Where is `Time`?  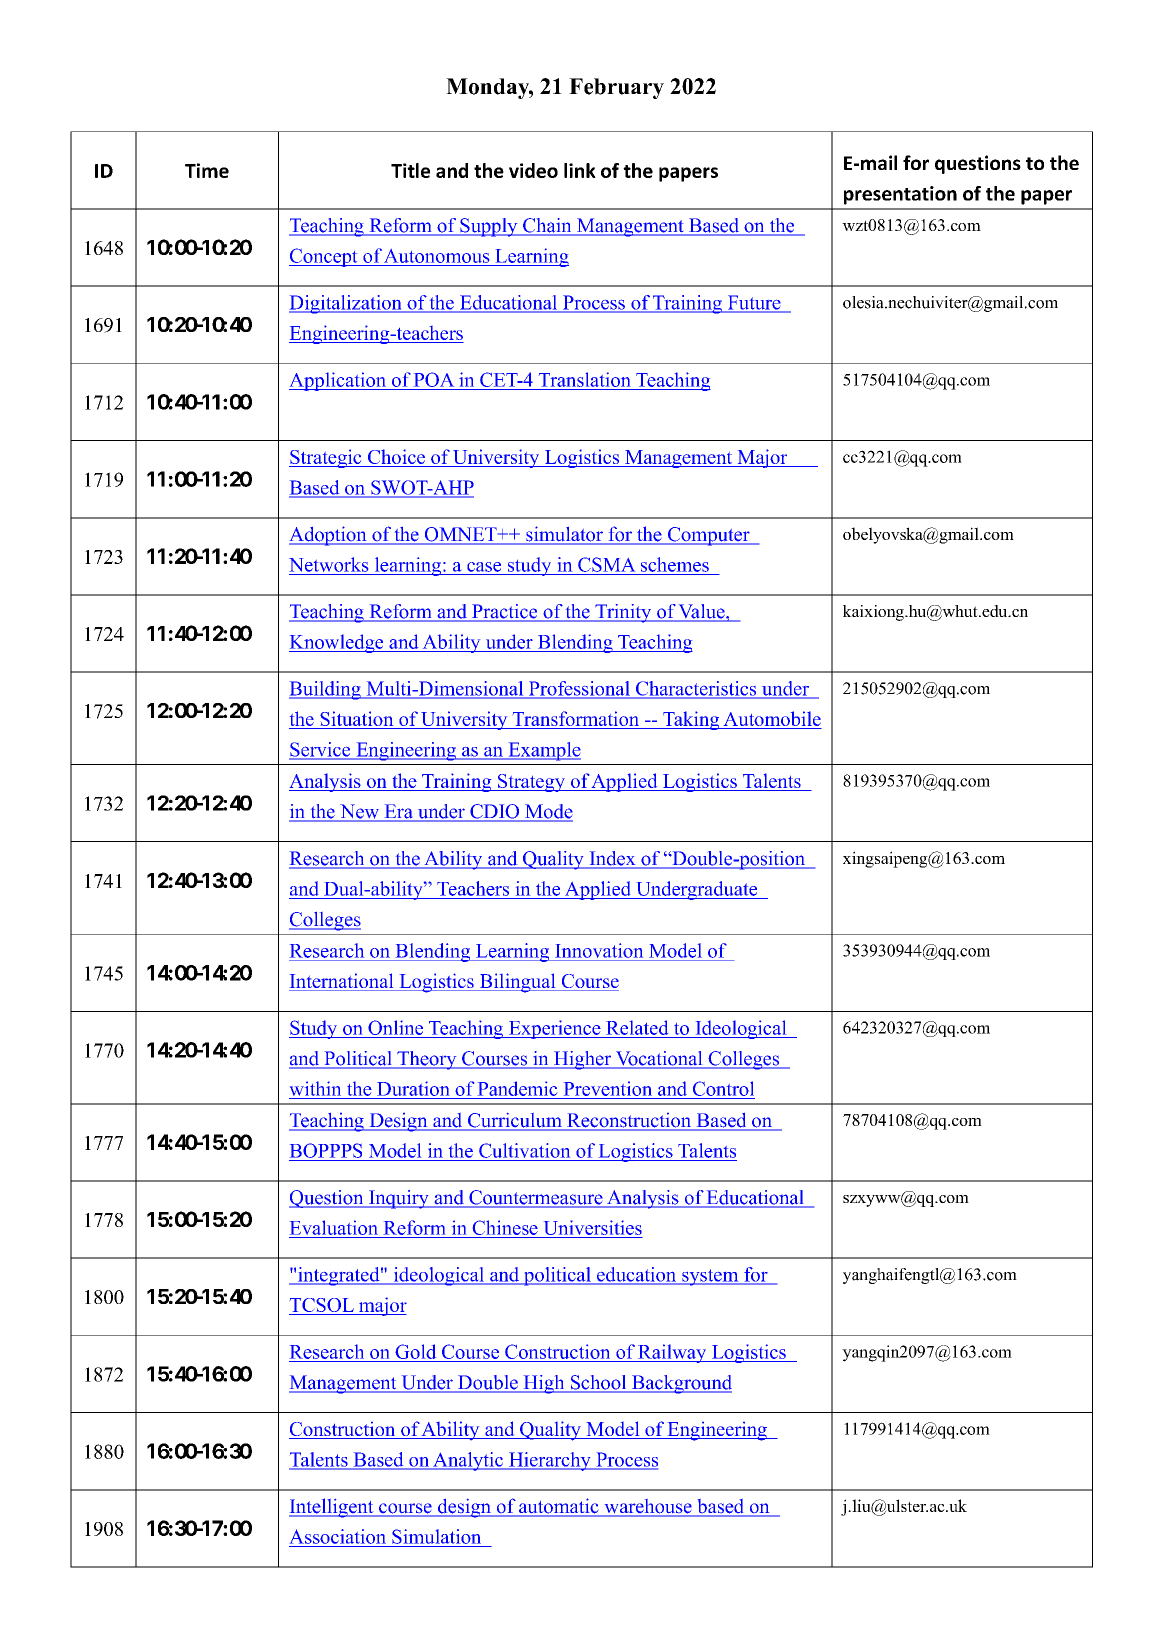 Time is located at coordinates (207, 170).
